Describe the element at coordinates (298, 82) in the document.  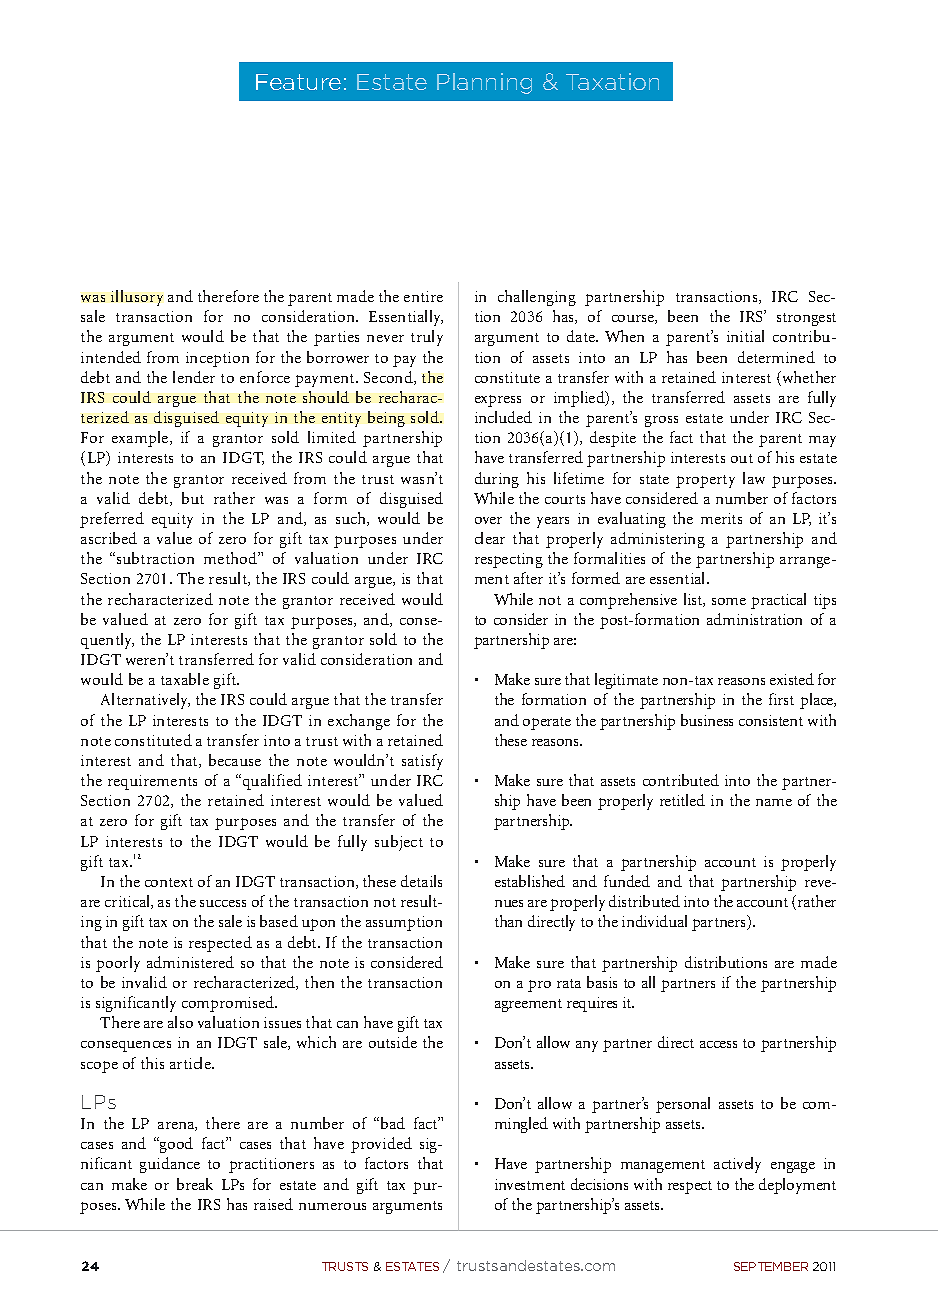
I see `Feature` at that location.
